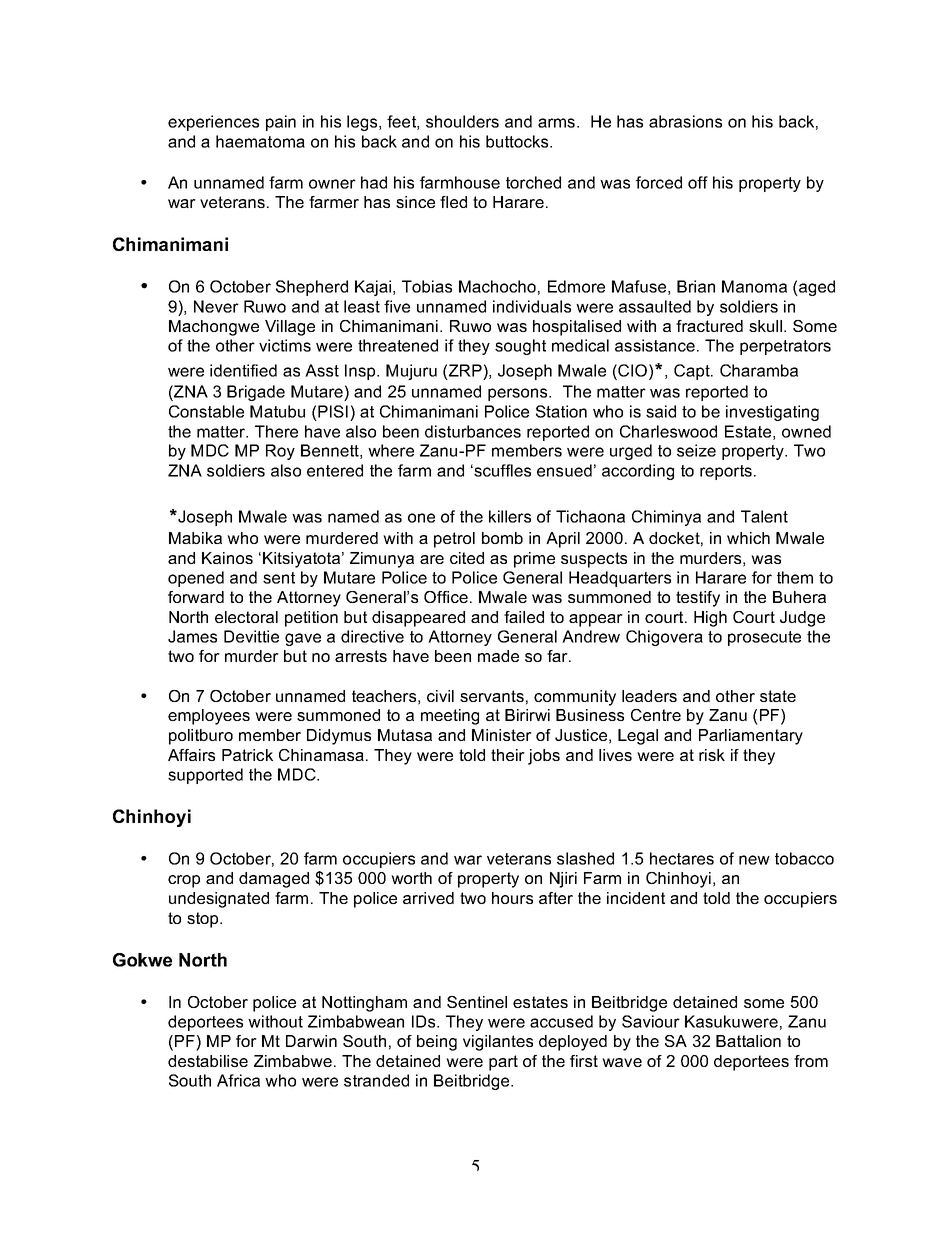  I want to click on disturbances, so click(473, 431).
